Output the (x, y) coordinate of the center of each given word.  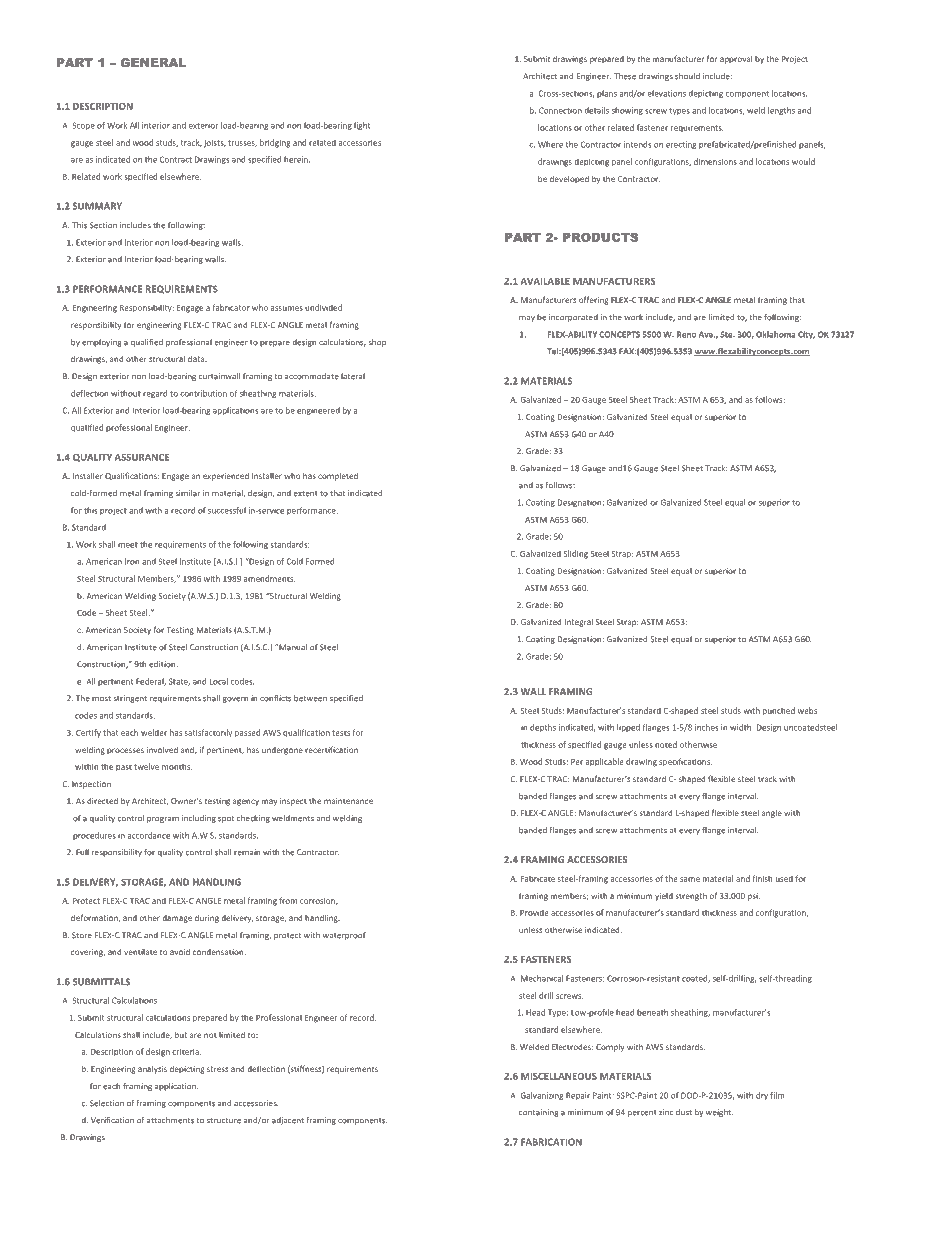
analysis (152, 1069)
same (690, 879)
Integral (578, 622)
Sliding (575, 554)
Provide (534, 912)
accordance (148, 835)
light (362, 126)
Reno (686, 334)
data (197, 358)
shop (377, 343)
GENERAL (153, 62)
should (687, 76)
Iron (132, 561)
